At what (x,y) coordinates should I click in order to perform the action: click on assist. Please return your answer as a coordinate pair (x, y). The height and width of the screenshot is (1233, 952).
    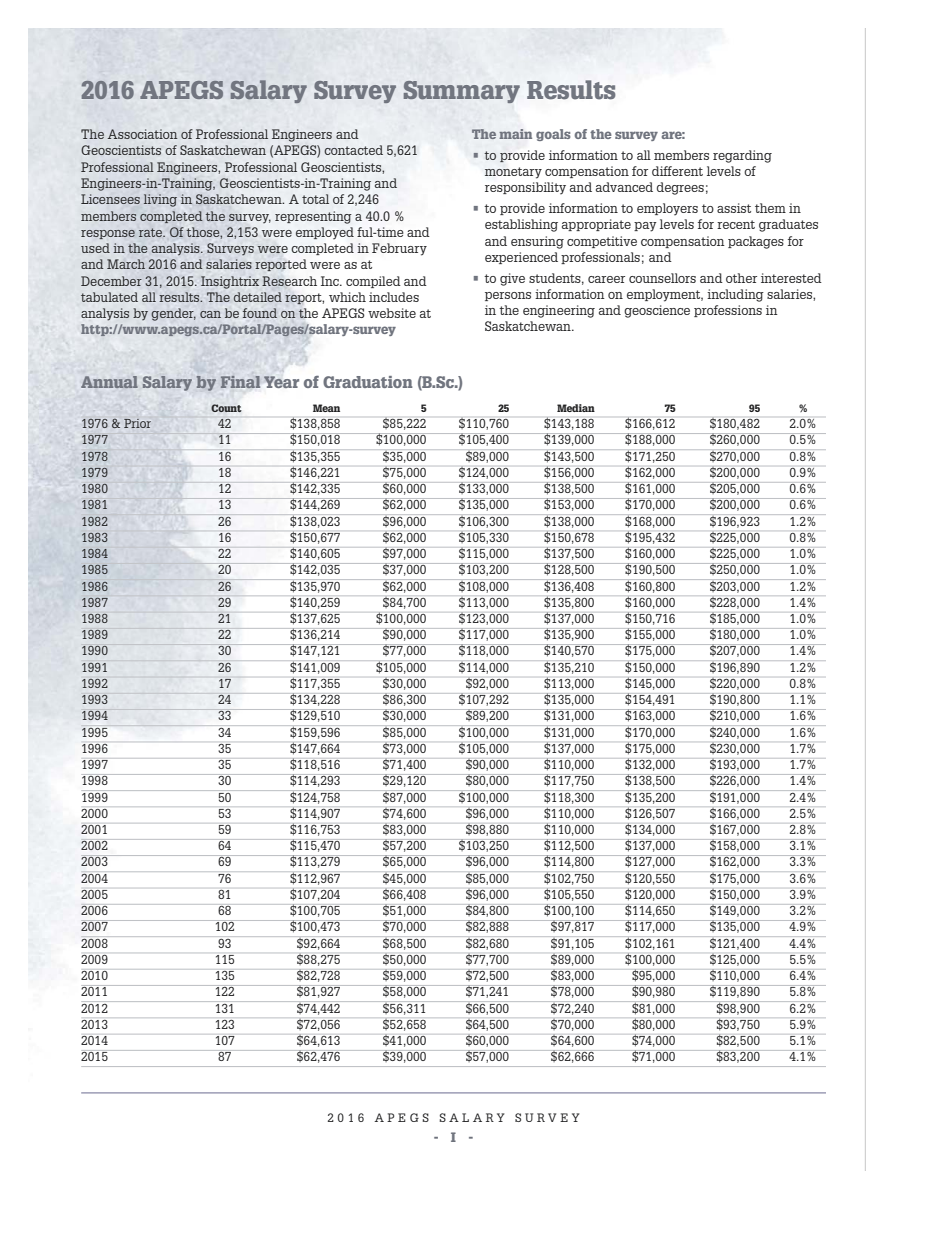
    Looking at the image, I should click on (734, 208).
